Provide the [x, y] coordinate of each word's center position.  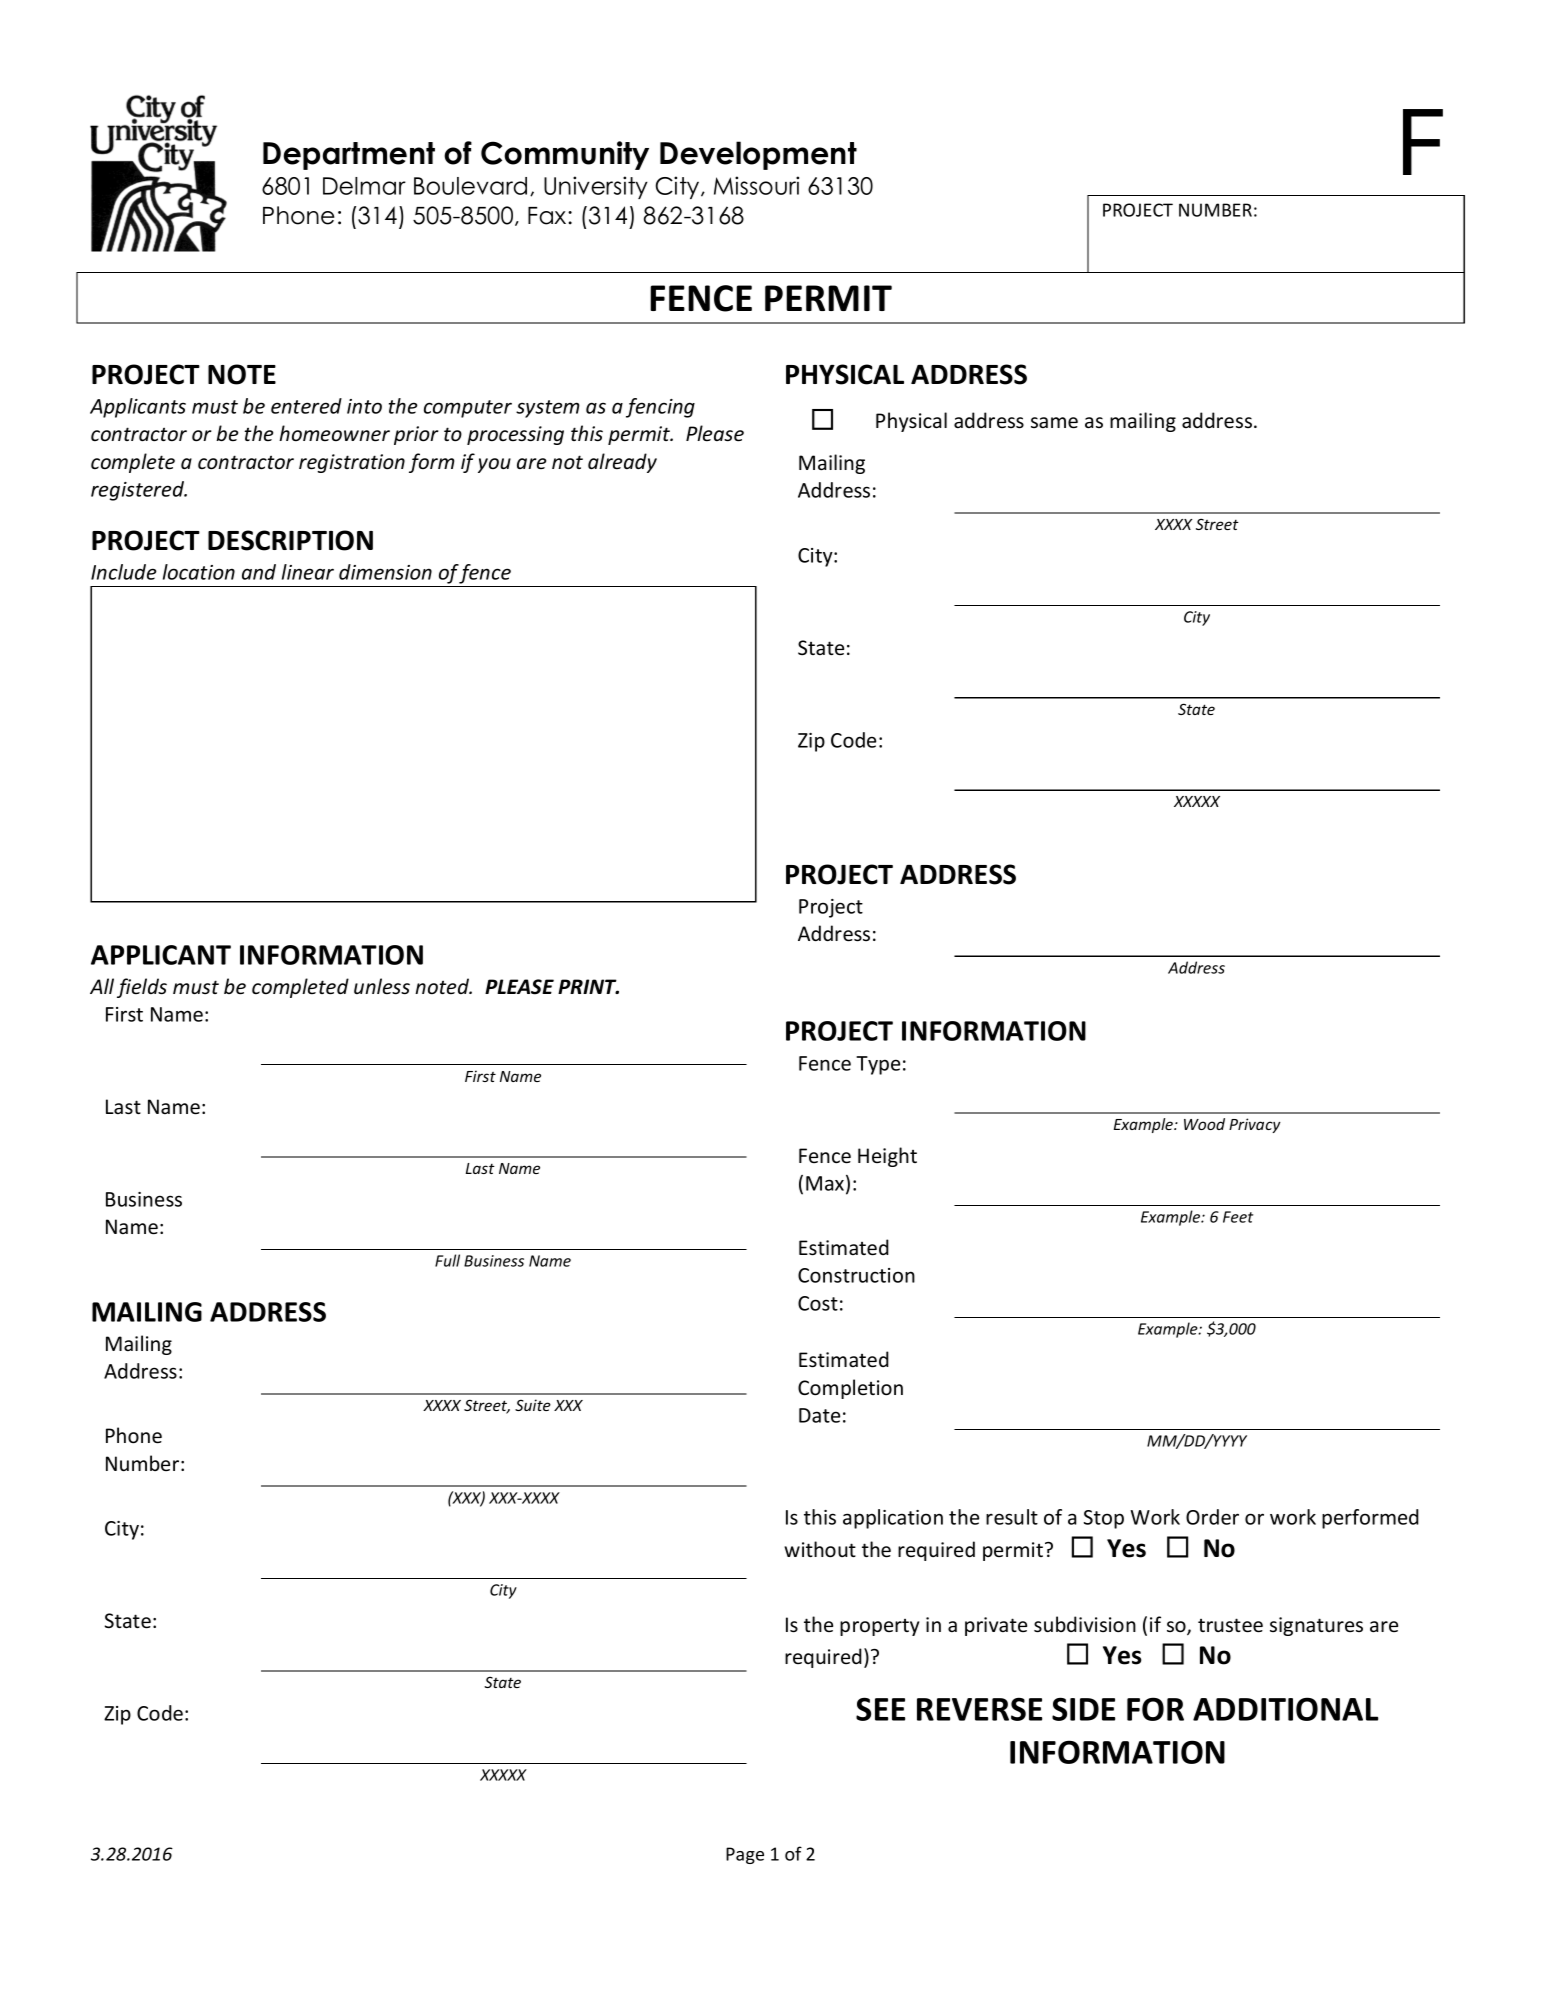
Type [878, 1065]
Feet [1238, 1217]
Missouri [756, 185]
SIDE [1083, 1709]
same [1054, 423]
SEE [880, 1709]
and [259, 572]
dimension [385, 572]
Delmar [364, 186]
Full [447, 1260]
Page [745, 1855]
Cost [818, 1303]
